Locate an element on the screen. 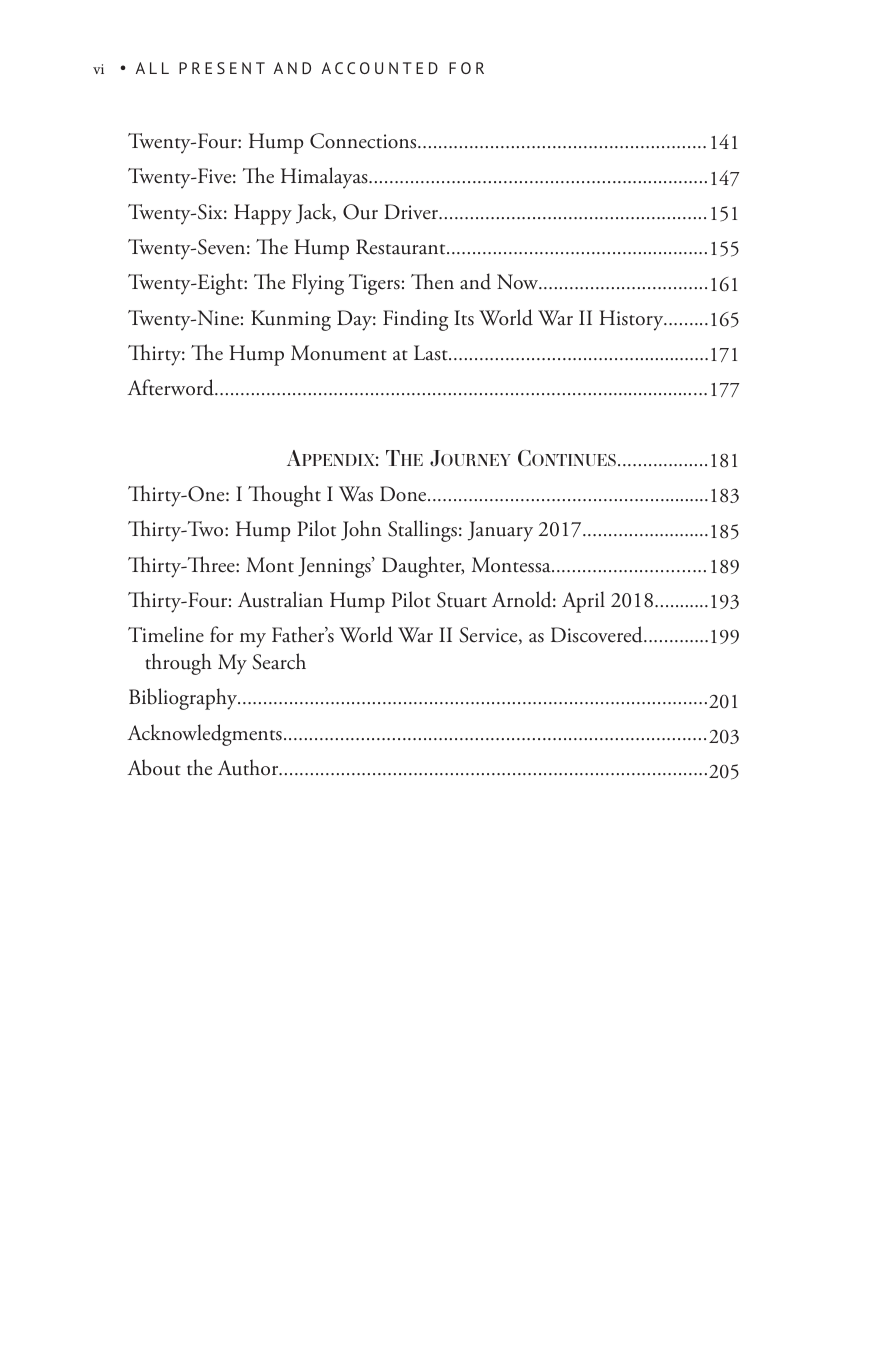 Image resolution: width=896 pixels, height=1345 pixels. Author is located at coordinates (249, 767).
